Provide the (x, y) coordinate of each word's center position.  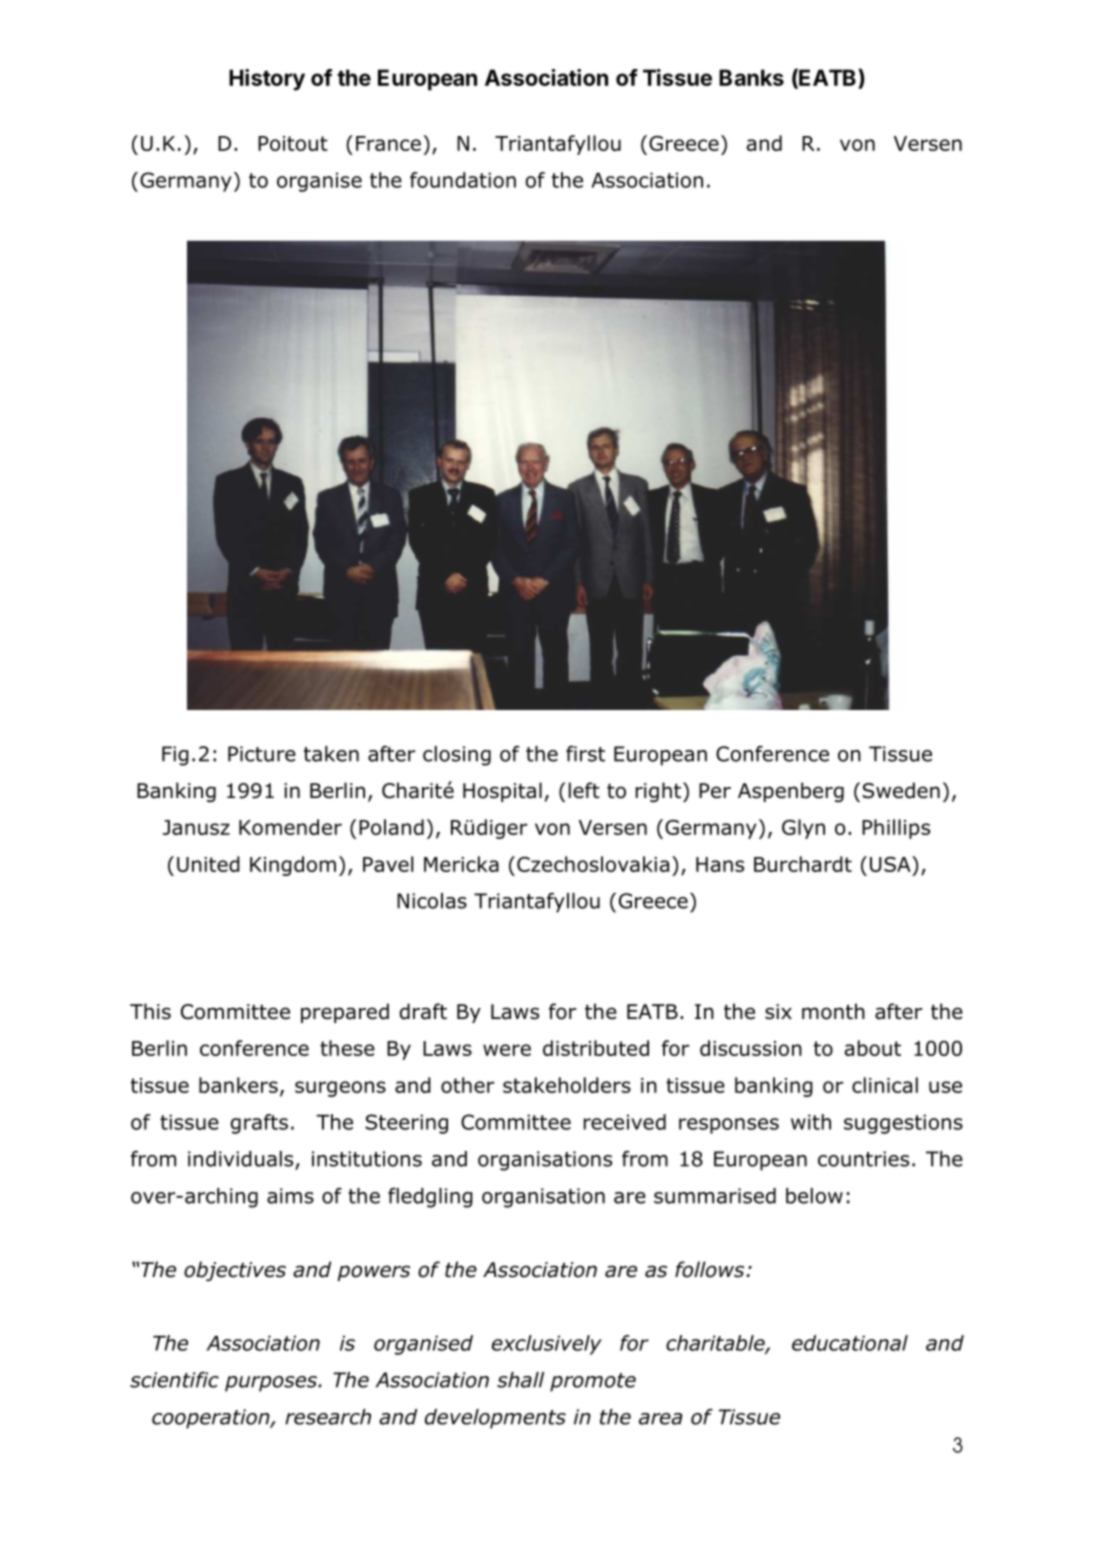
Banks (751, 77)
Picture (262, 754)
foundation (463, 180)
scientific (174, 1380)
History (267, 80)
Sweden (901, 790)
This (150, 1011)
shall (520, 1380)
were (507, 1050)
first (585, 754)
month (833, 1011)
